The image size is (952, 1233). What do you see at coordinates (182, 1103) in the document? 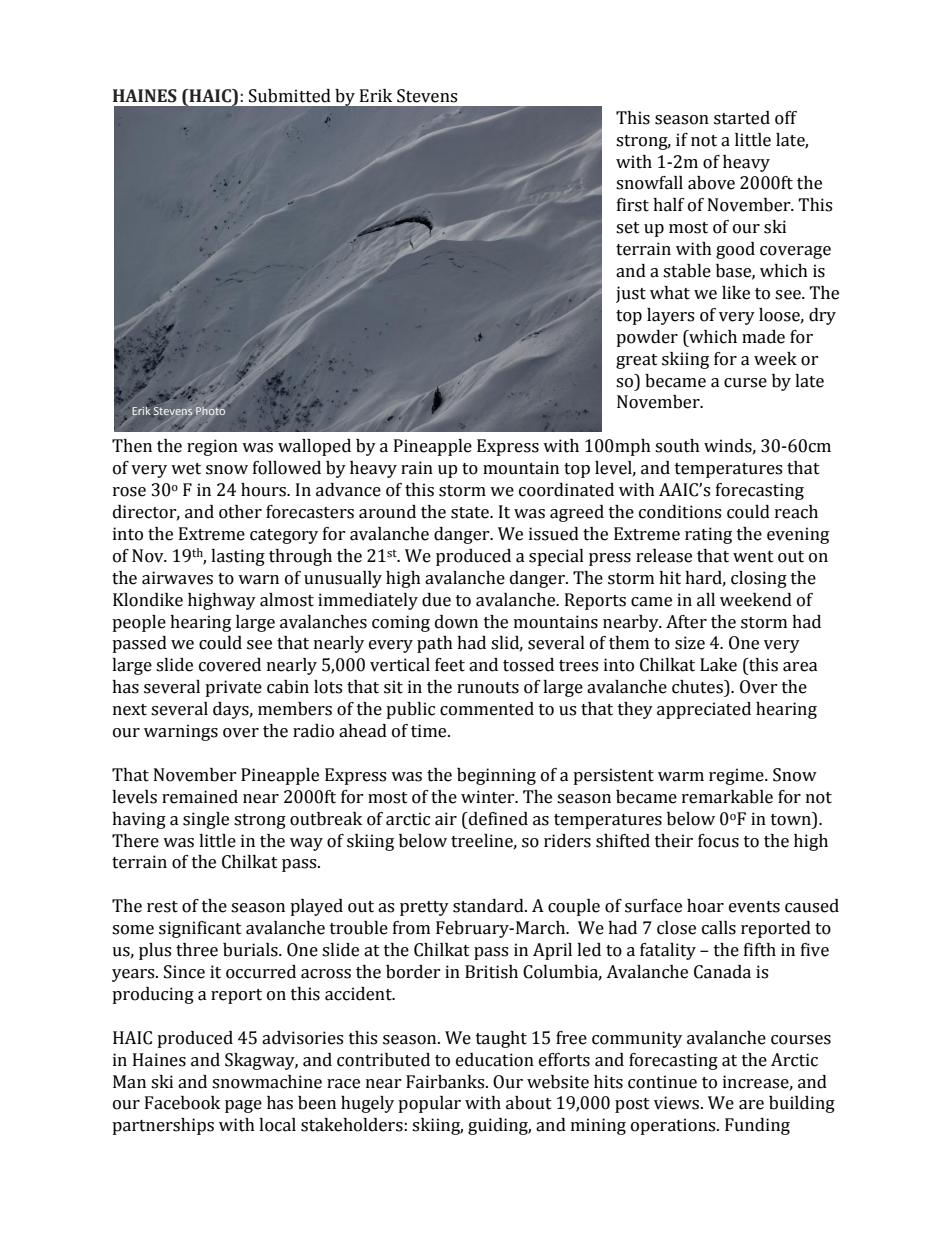
I see `Facebook` at bounding box center [182, 1103].
